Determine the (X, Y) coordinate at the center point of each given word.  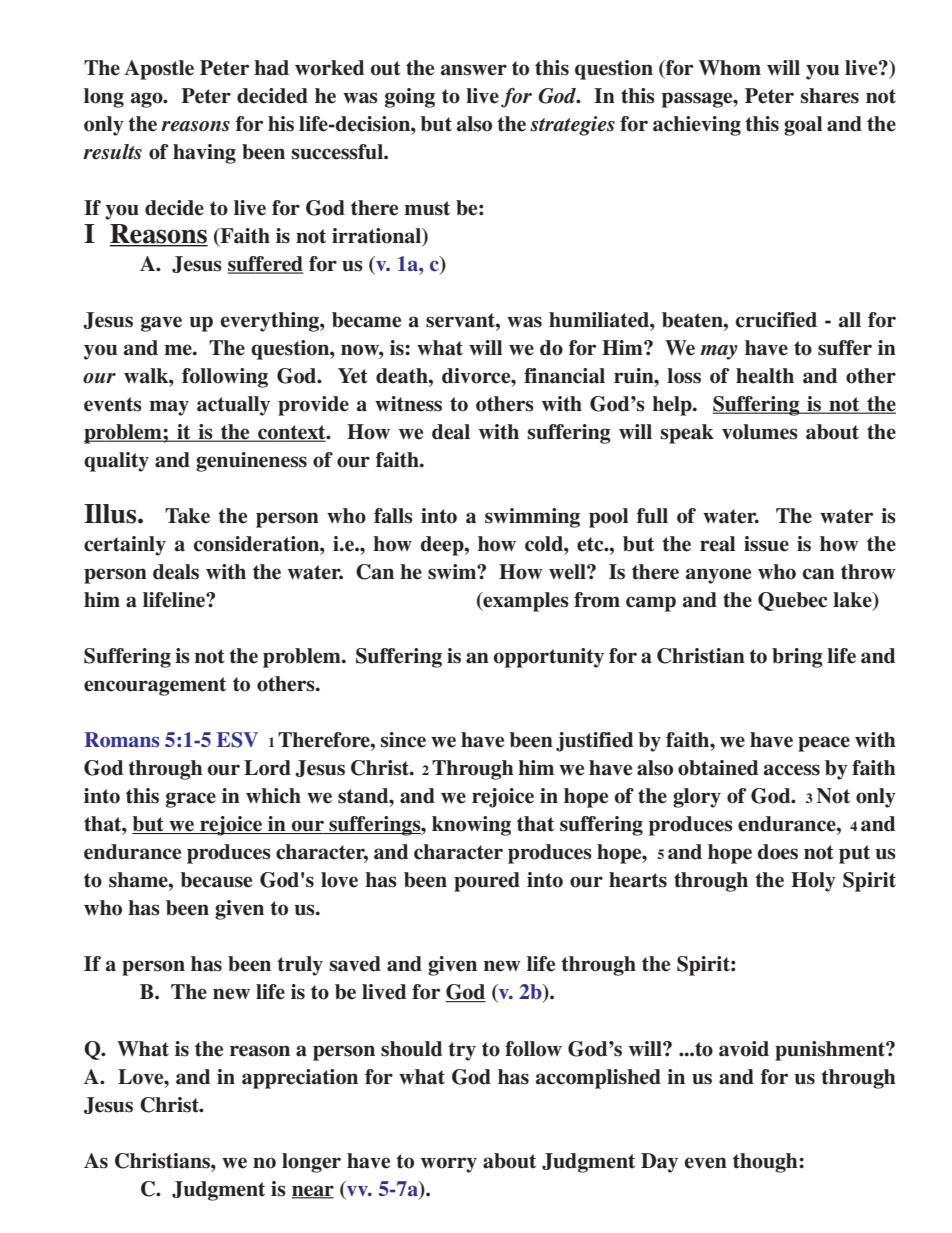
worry (449, 1165)
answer (474, 70)
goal (803, 126)
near (313, 1191)
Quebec (792, 601)
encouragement (155, 686)
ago (148, 100)
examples (525, 602)
